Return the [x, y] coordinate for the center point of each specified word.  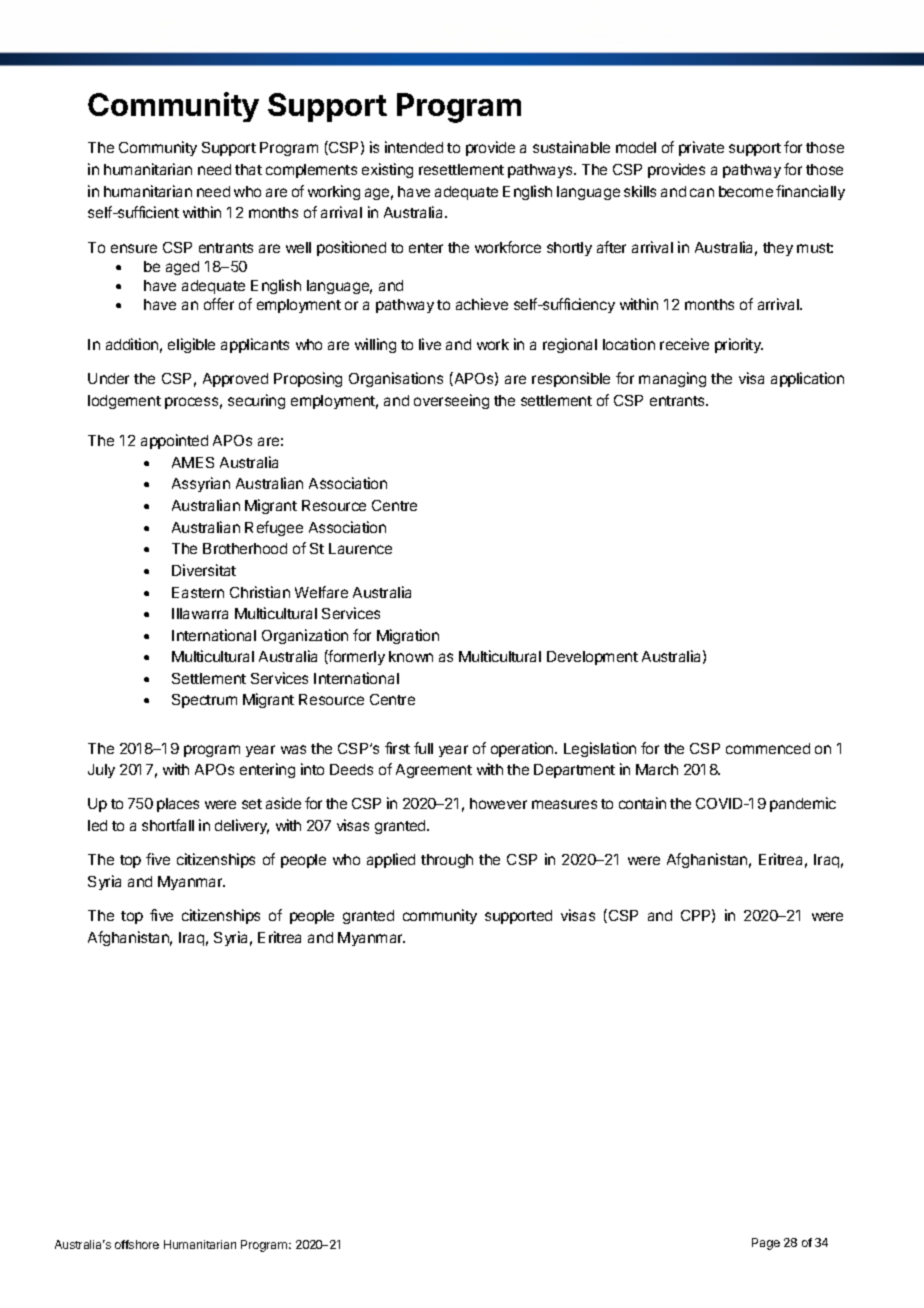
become [746, 191]
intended [414, 147]
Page [766, 1244]
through [447, 861]
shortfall [168, 825]
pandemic [803, 804]
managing [672, 379]
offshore [137, 1244]
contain [642, 803]
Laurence [360, 548]
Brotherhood [245, 548]
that [248, 169]
